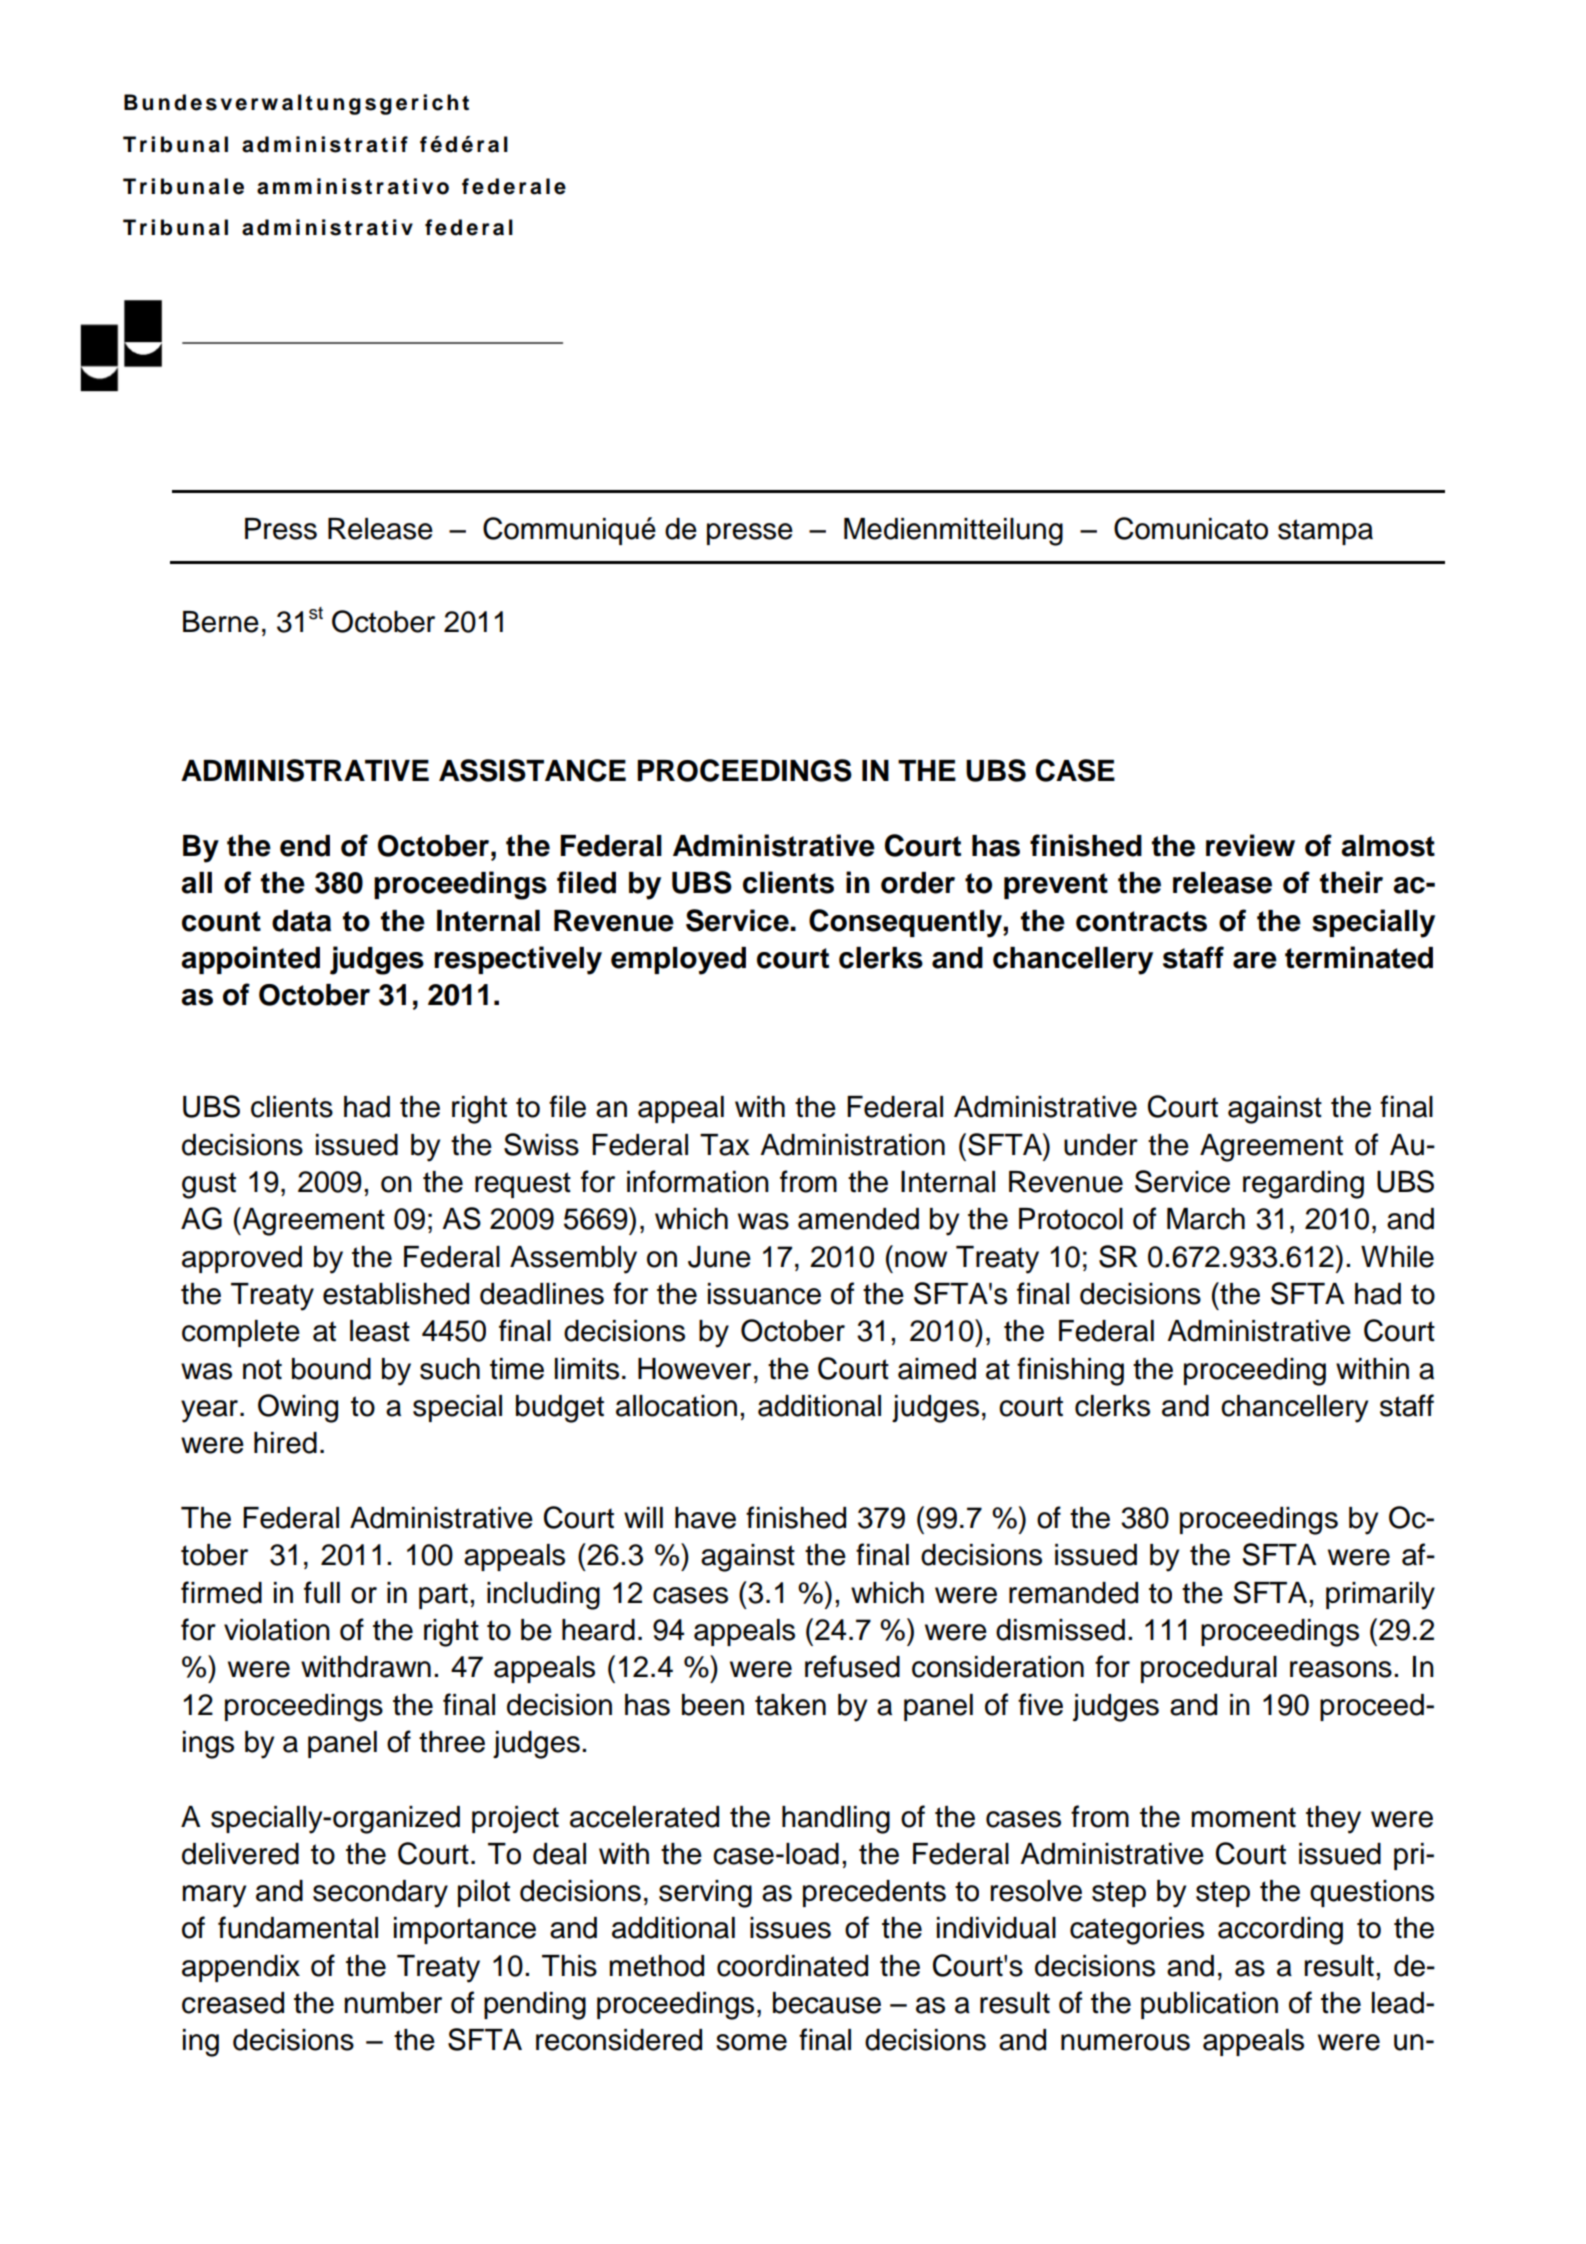 The image size is (1586, 2244). Describe the element at coordinates (705, 1518) in the document. I see `have` at that location.
